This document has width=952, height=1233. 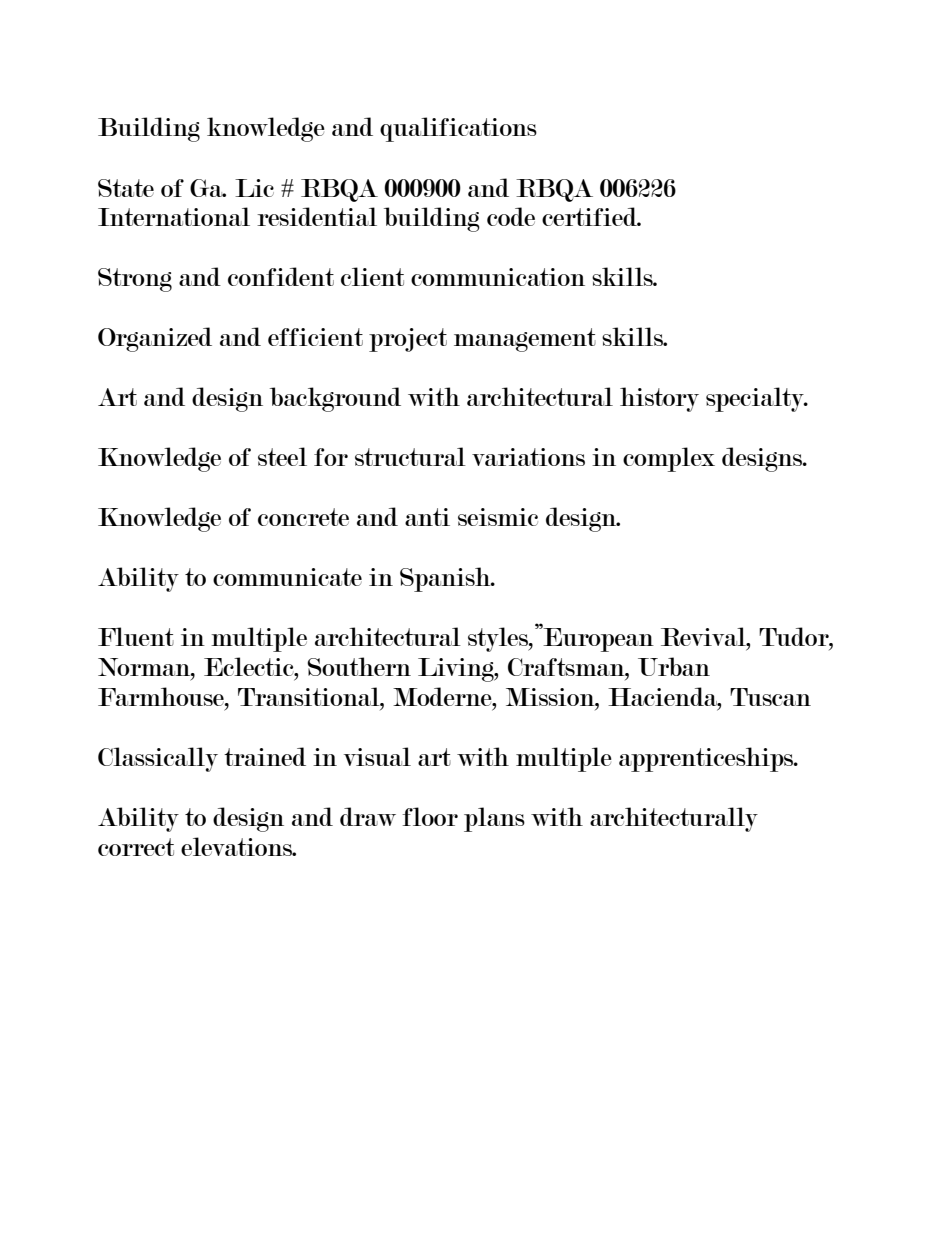 I want to click on steel, so click(x=282, y=456).
